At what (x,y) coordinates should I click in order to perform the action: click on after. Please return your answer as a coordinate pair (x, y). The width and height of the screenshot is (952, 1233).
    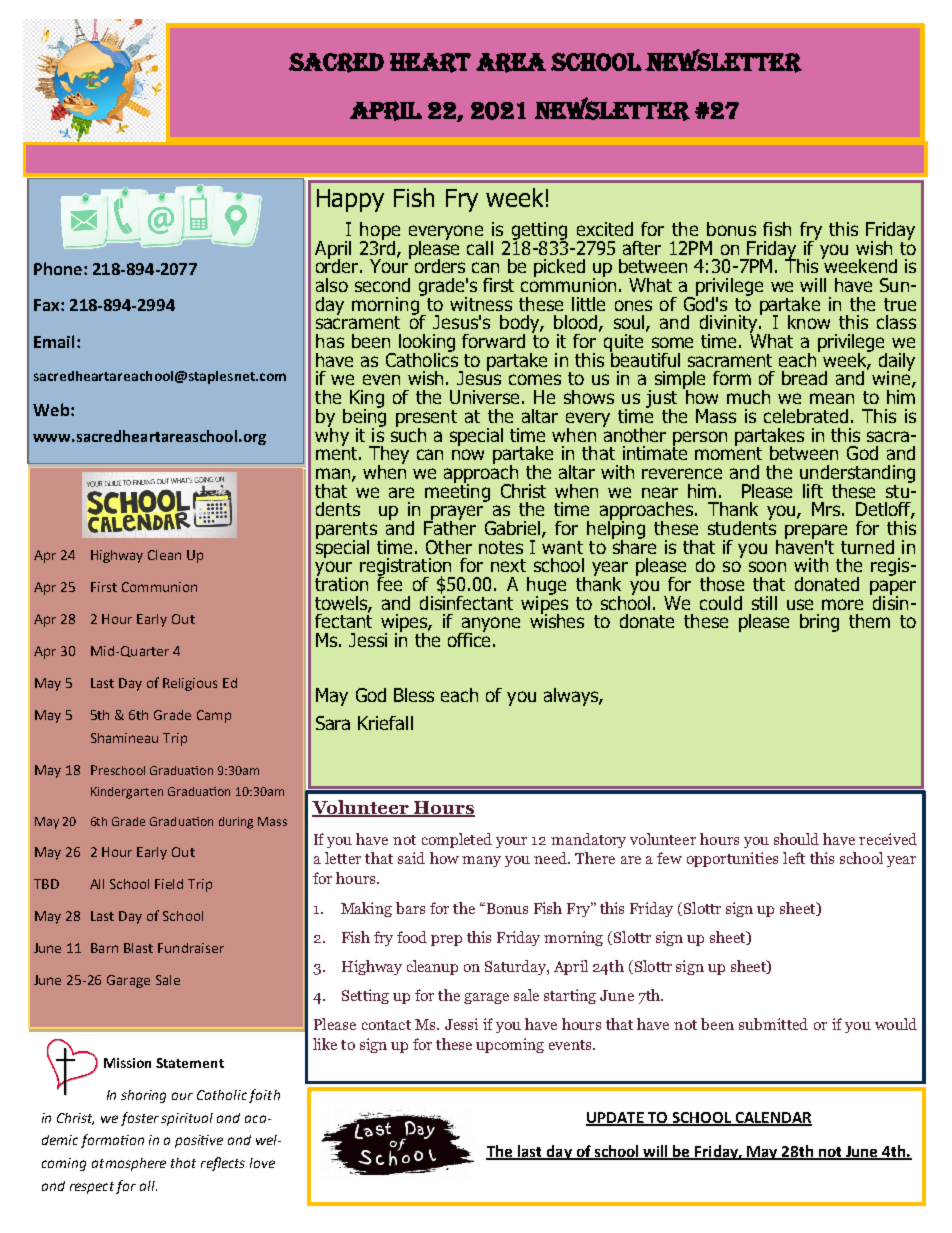
    Looking at the image, I should click on (642, 248).
